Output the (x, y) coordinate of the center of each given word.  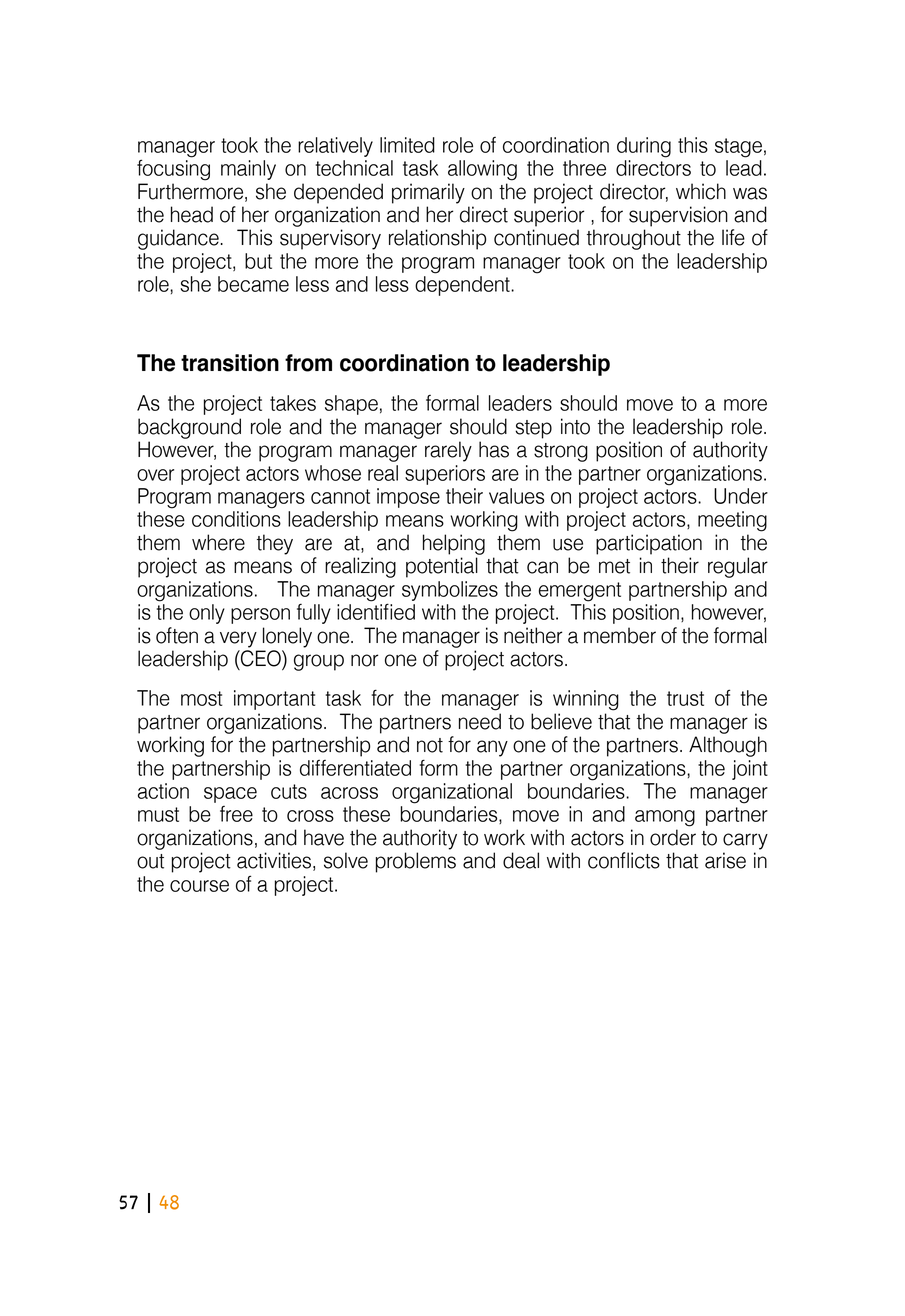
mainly (248, 170)
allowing (482, 170)
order (673, 837)
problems (416, 862)
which (701, 191)
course (199, 886)
